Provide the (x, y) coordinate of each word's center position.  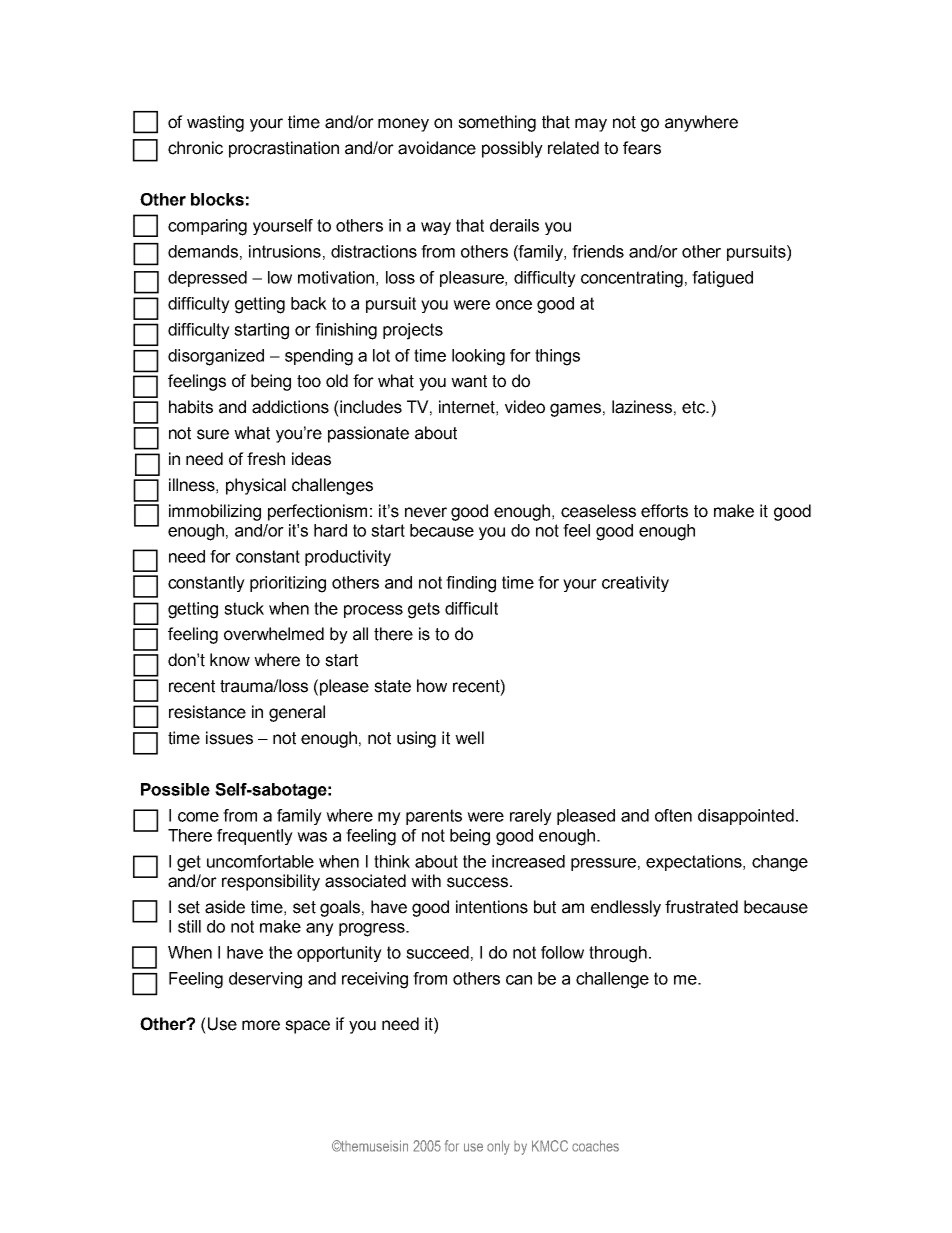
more (261, 1025)
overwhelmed (274, 634)
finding (471, 584)
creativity (635, 584)
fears (642, 148)
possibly (512, 149)
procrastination (284, 149)
